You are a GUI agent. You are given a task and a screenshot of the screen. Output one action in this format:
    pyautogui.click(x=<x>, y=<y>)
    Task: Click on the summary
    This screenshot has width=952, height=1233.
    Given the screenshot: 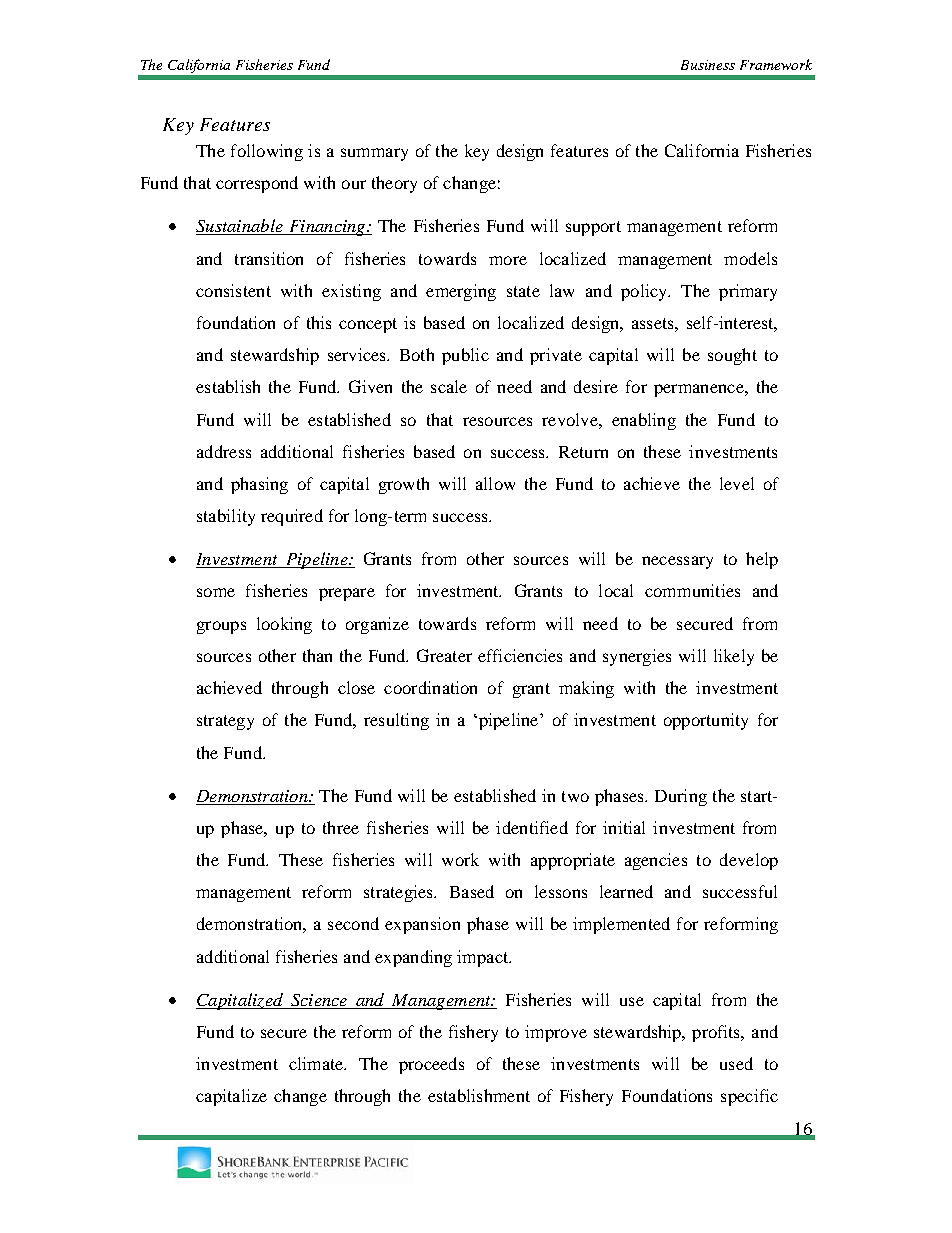 What is the action you would take?
    pyautogui.click(x=374, y=154)
